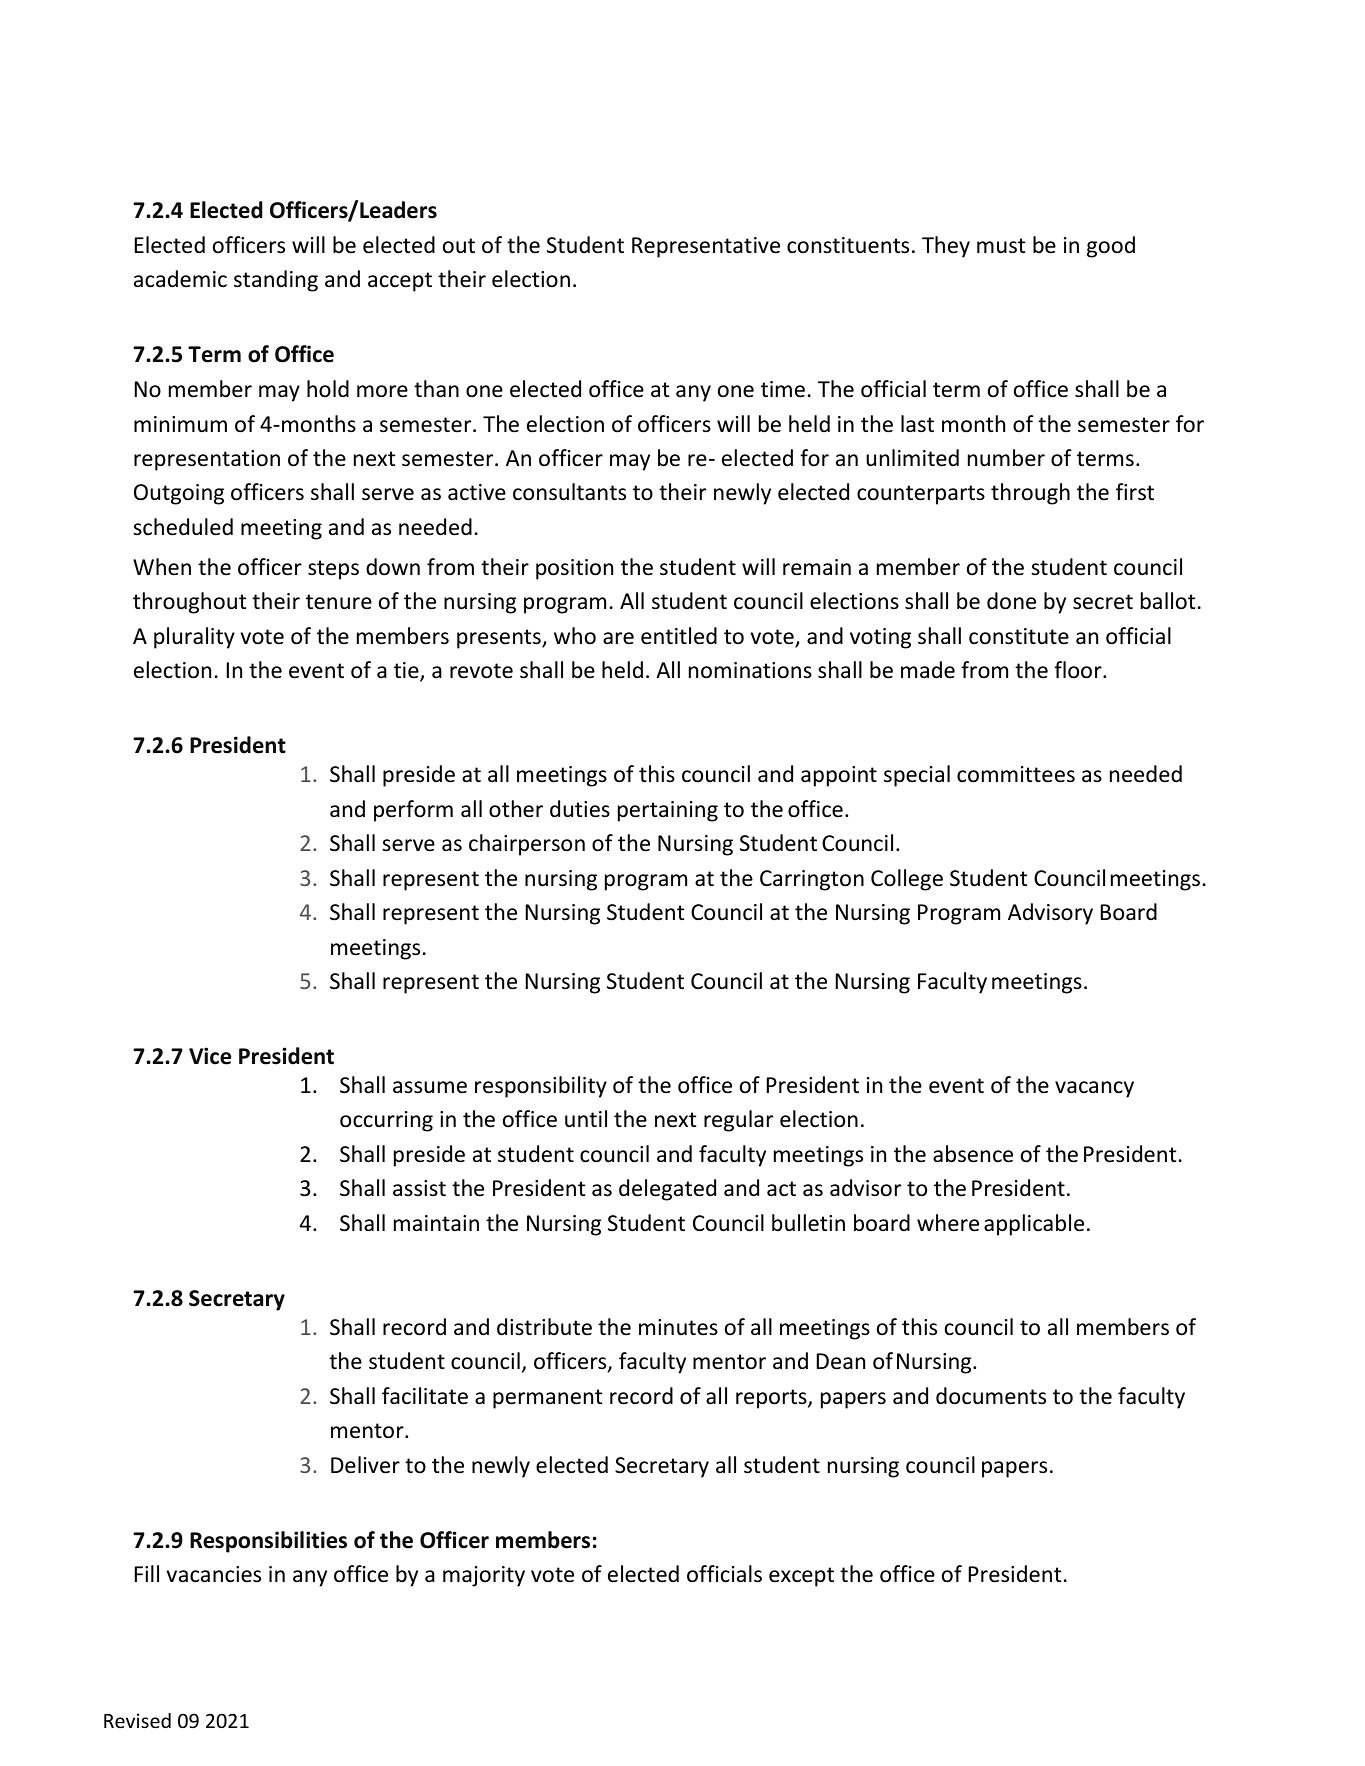 The height and width of the screenshot is (1766, 1365). What do you see at coordinates (783, 389) in the screenshot?
I see `time` at bounding box center [783, 389].
